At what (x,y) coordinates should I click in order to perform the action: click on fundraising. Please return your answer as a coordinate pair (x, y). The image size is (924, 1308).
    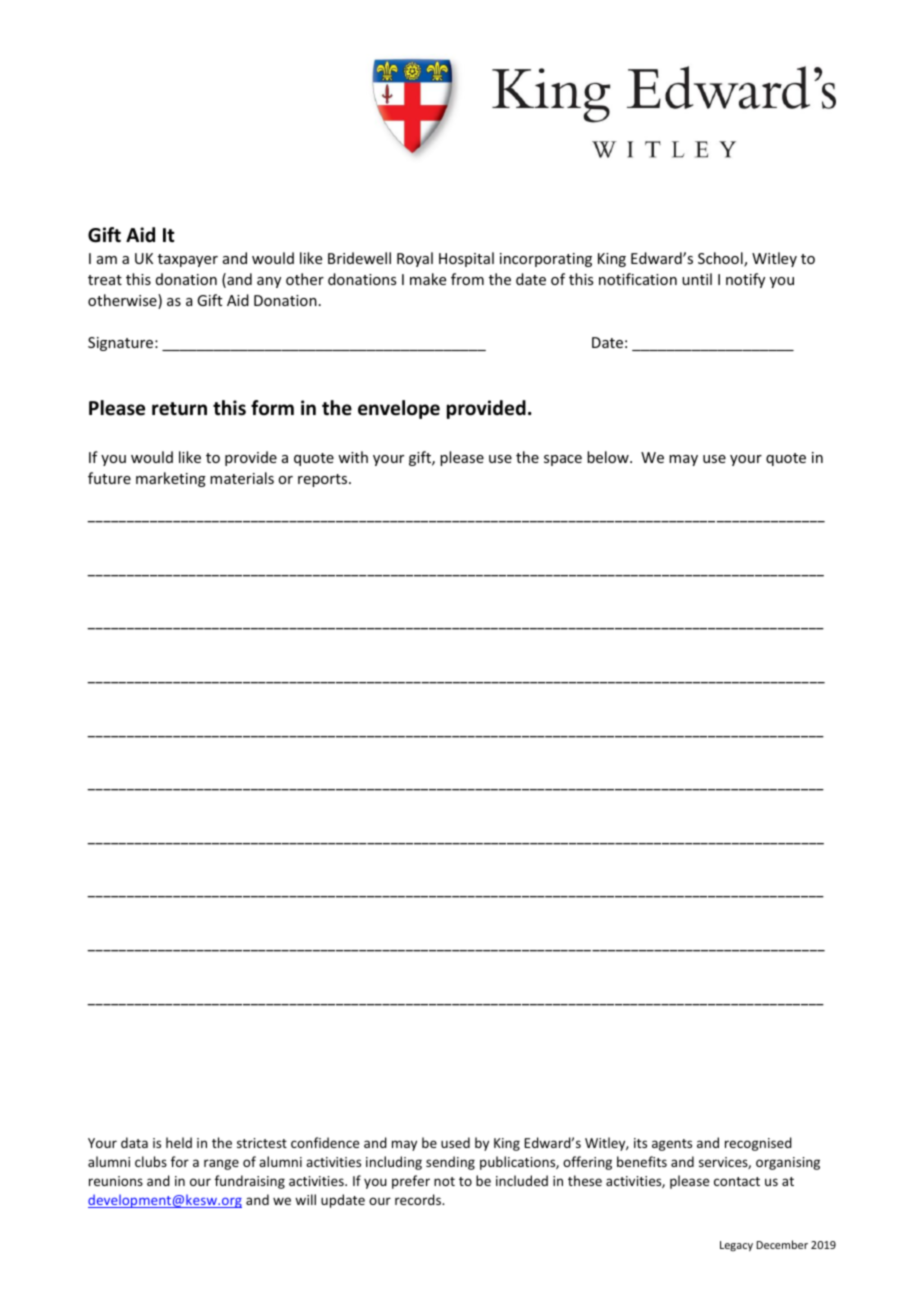
    Looking at the image, I should click on (250, 1182).
